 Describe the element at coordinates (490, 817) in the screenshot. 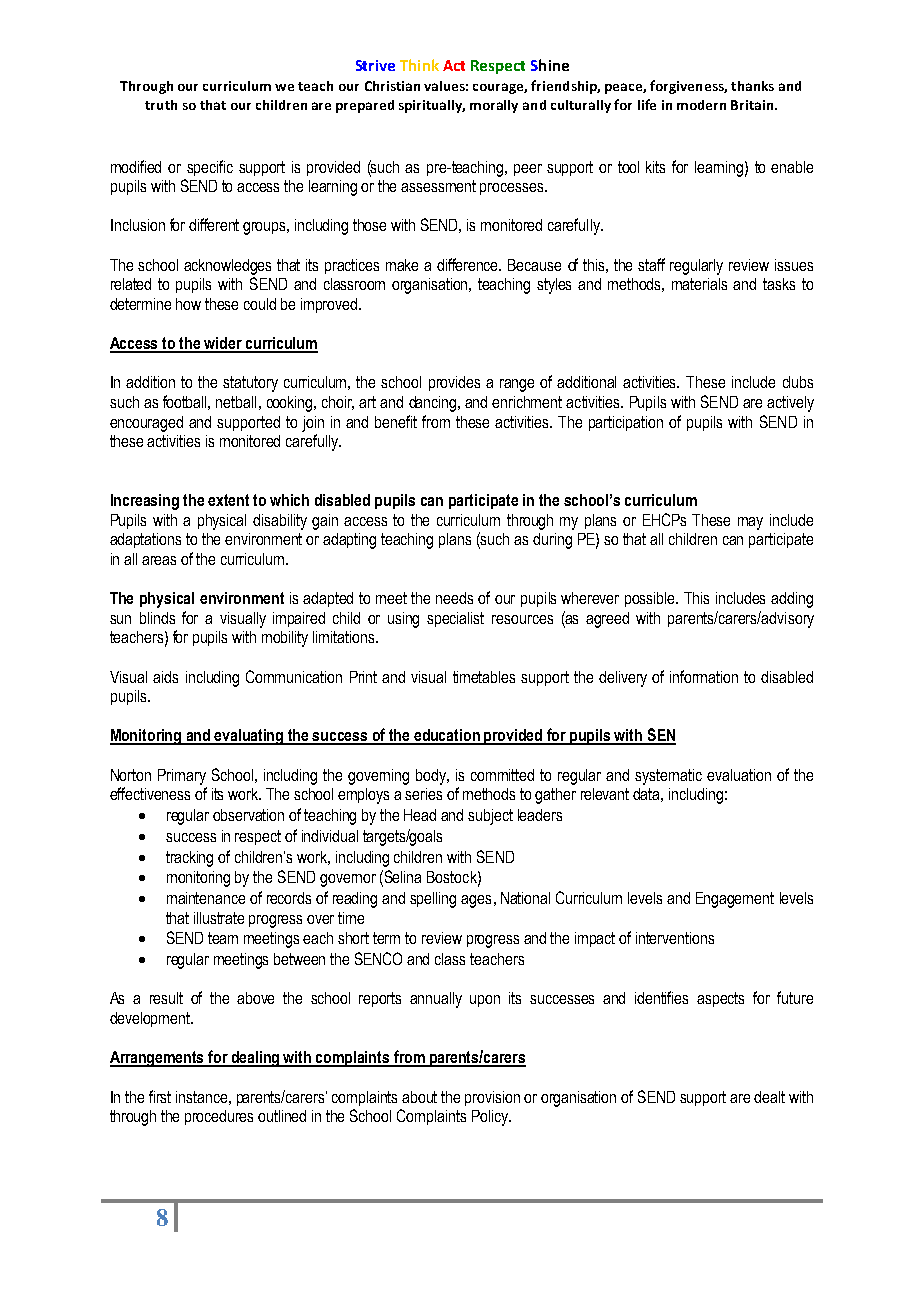

I see `subject` at that location.
